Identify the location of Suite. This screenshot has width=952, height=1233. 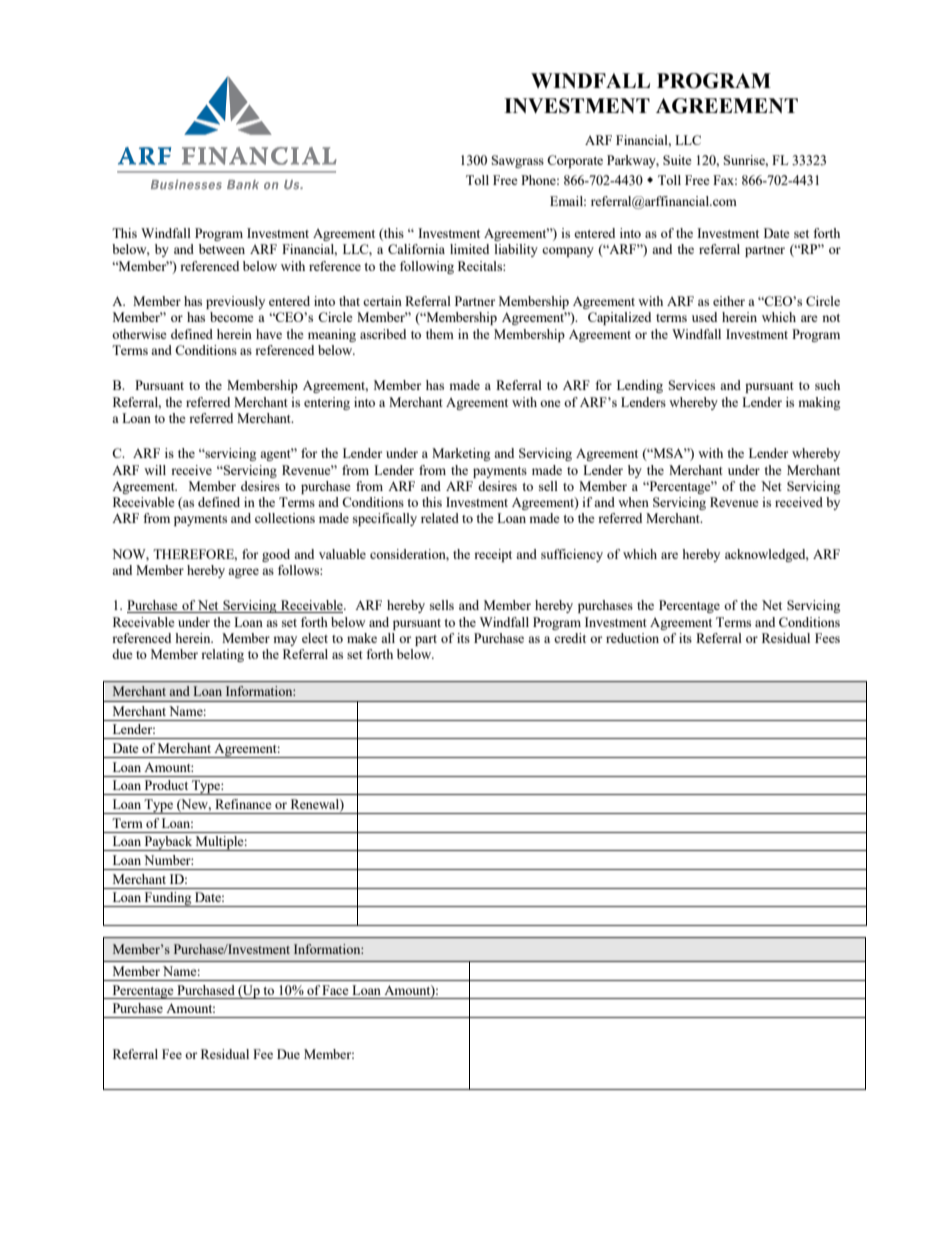
(677, 160).
